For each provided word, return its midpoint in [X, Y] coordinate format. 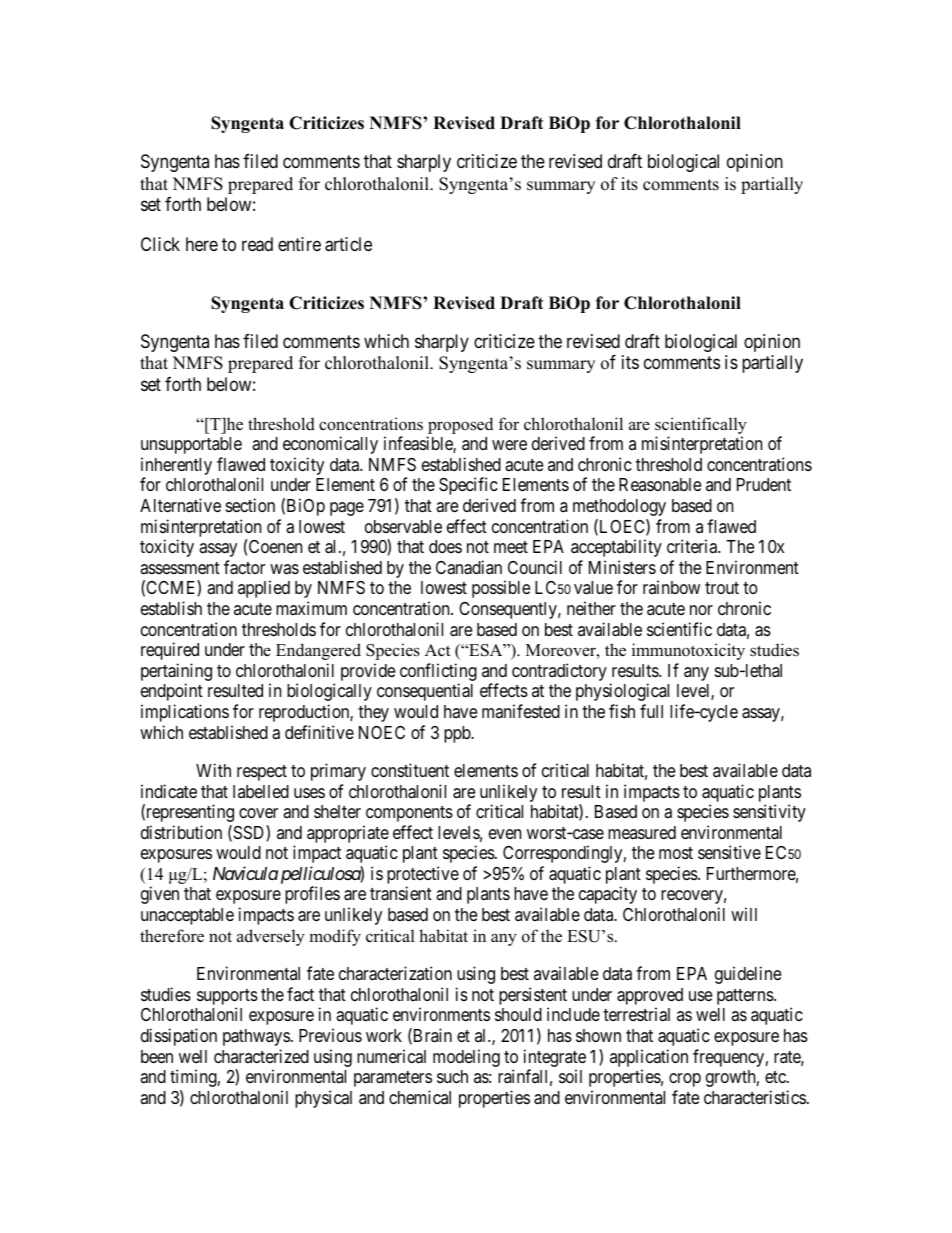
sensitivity [769, 813]
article [348, 244]
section [250, 505]
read [257, 244]
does [445, 546]
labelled [261, 791]
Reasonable [660, 484]
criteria [693, 546]
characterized [261, 1056]
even [505, 834]
